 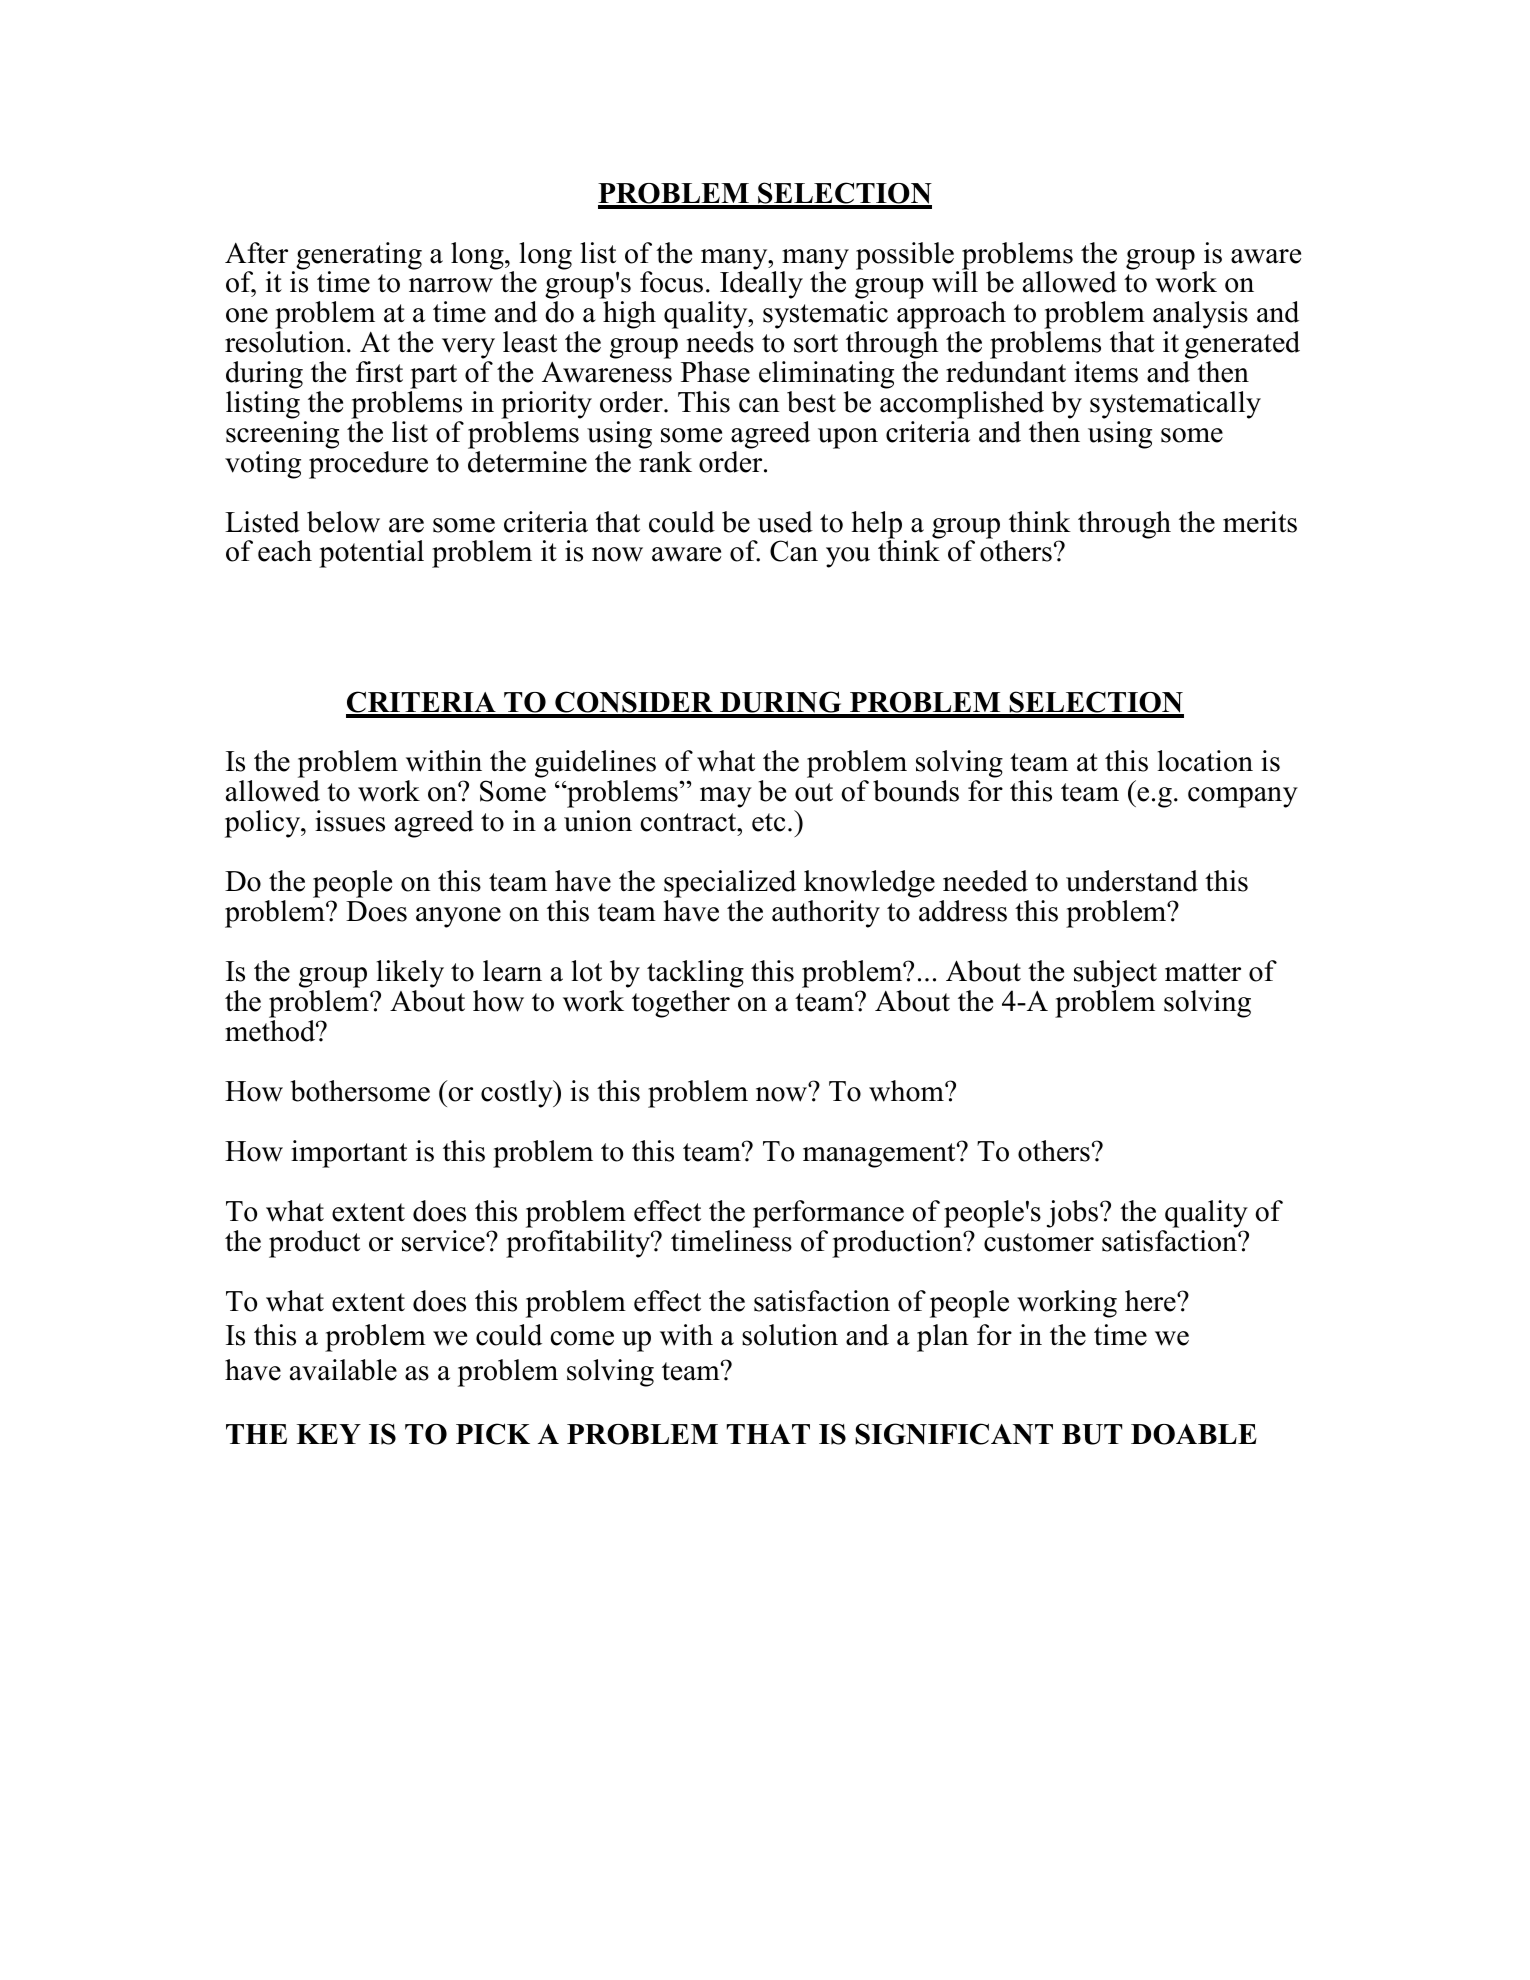 I want to click on analysis, so click(x=1200, y=316).
